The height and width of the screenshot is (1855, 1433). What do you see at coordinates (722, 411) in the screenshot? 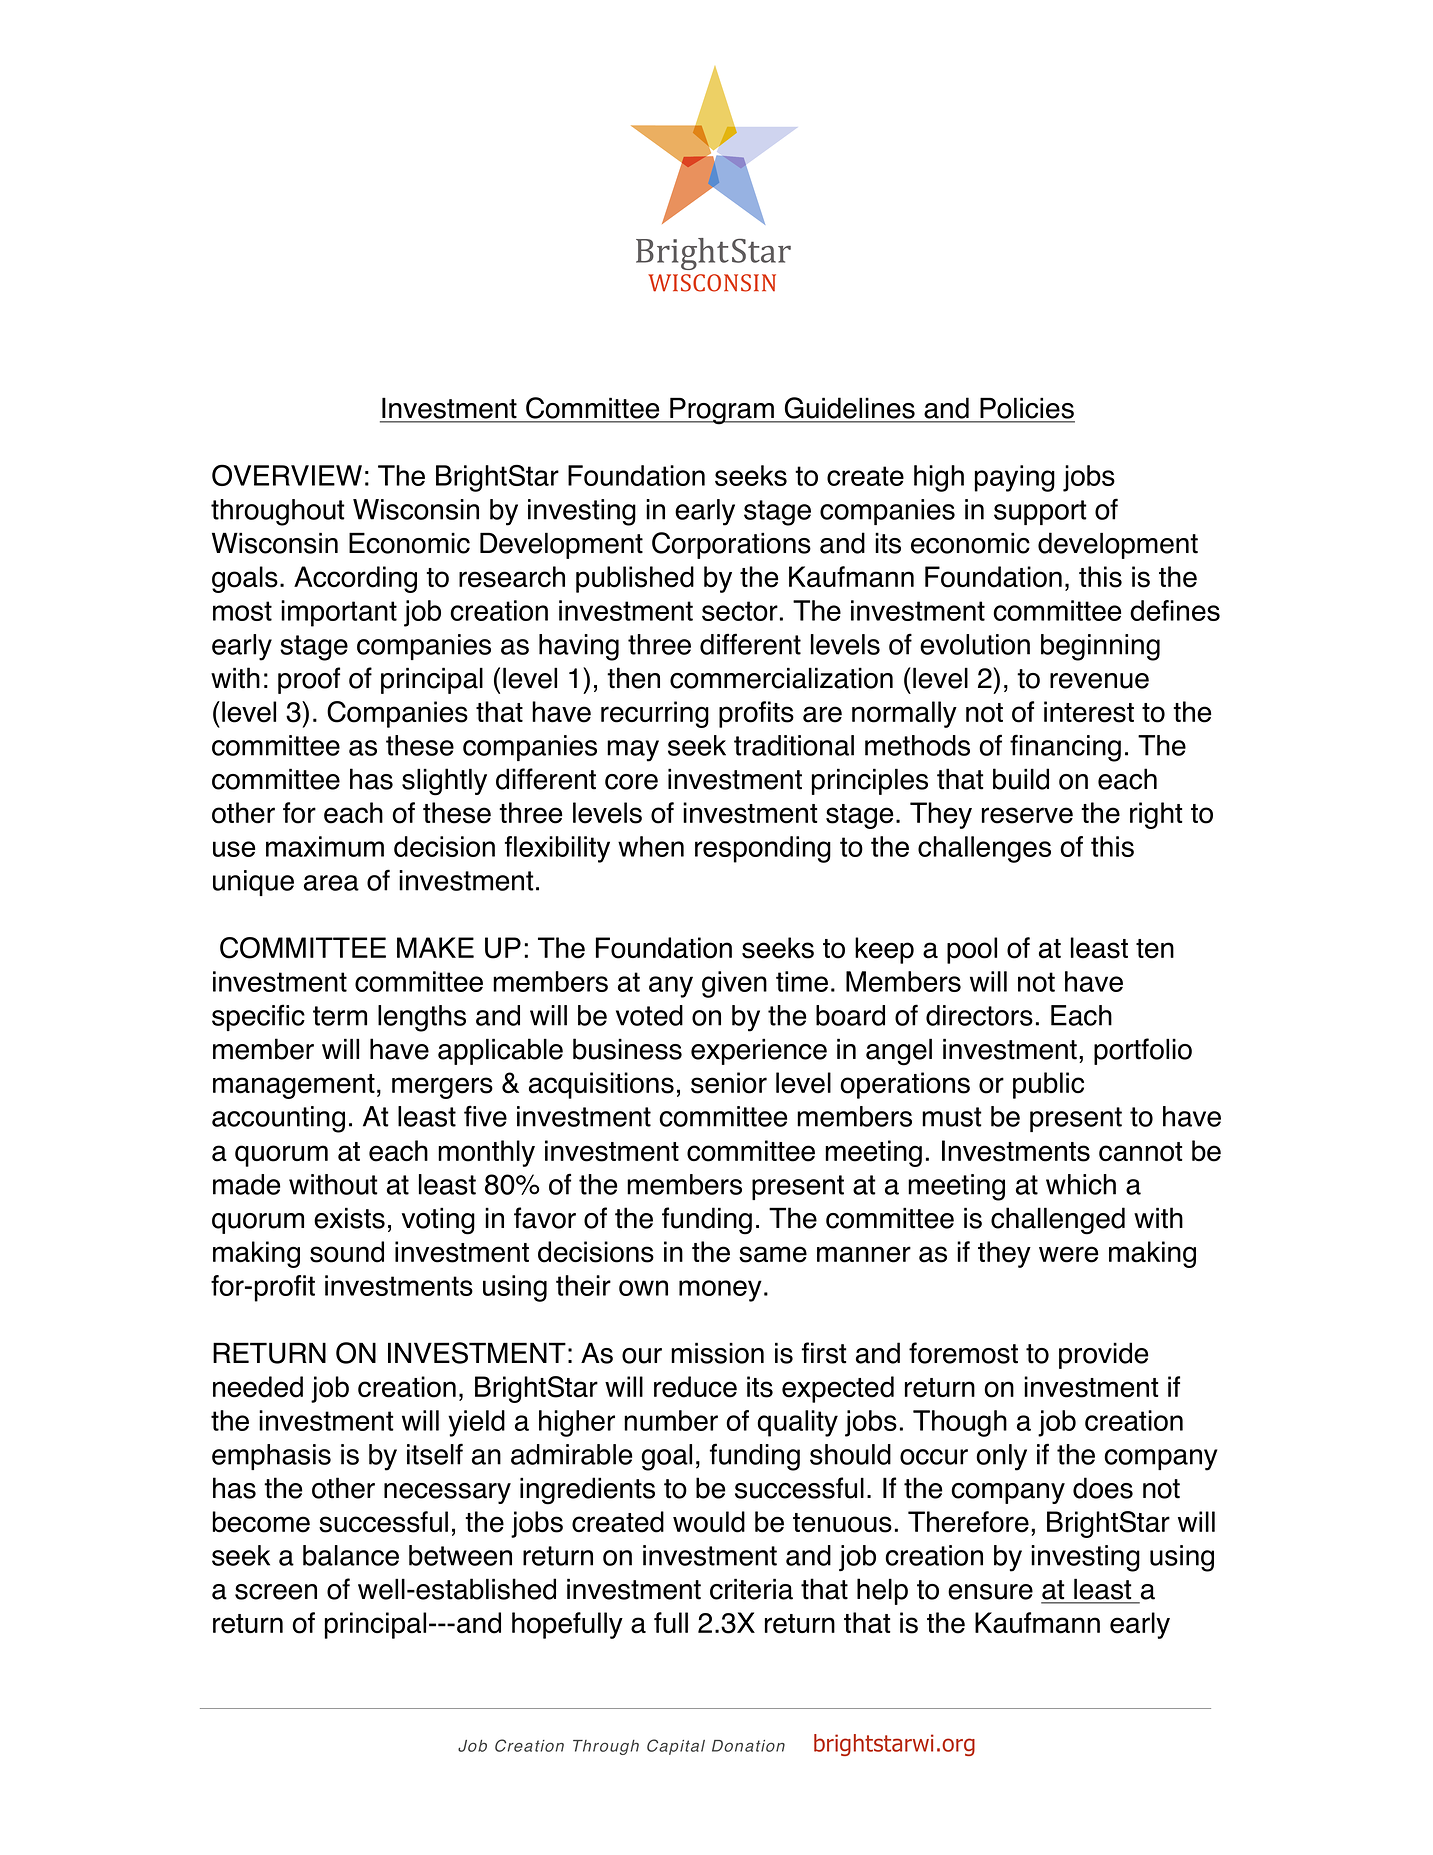
I see `Program` at bounding box center [722, 411].
